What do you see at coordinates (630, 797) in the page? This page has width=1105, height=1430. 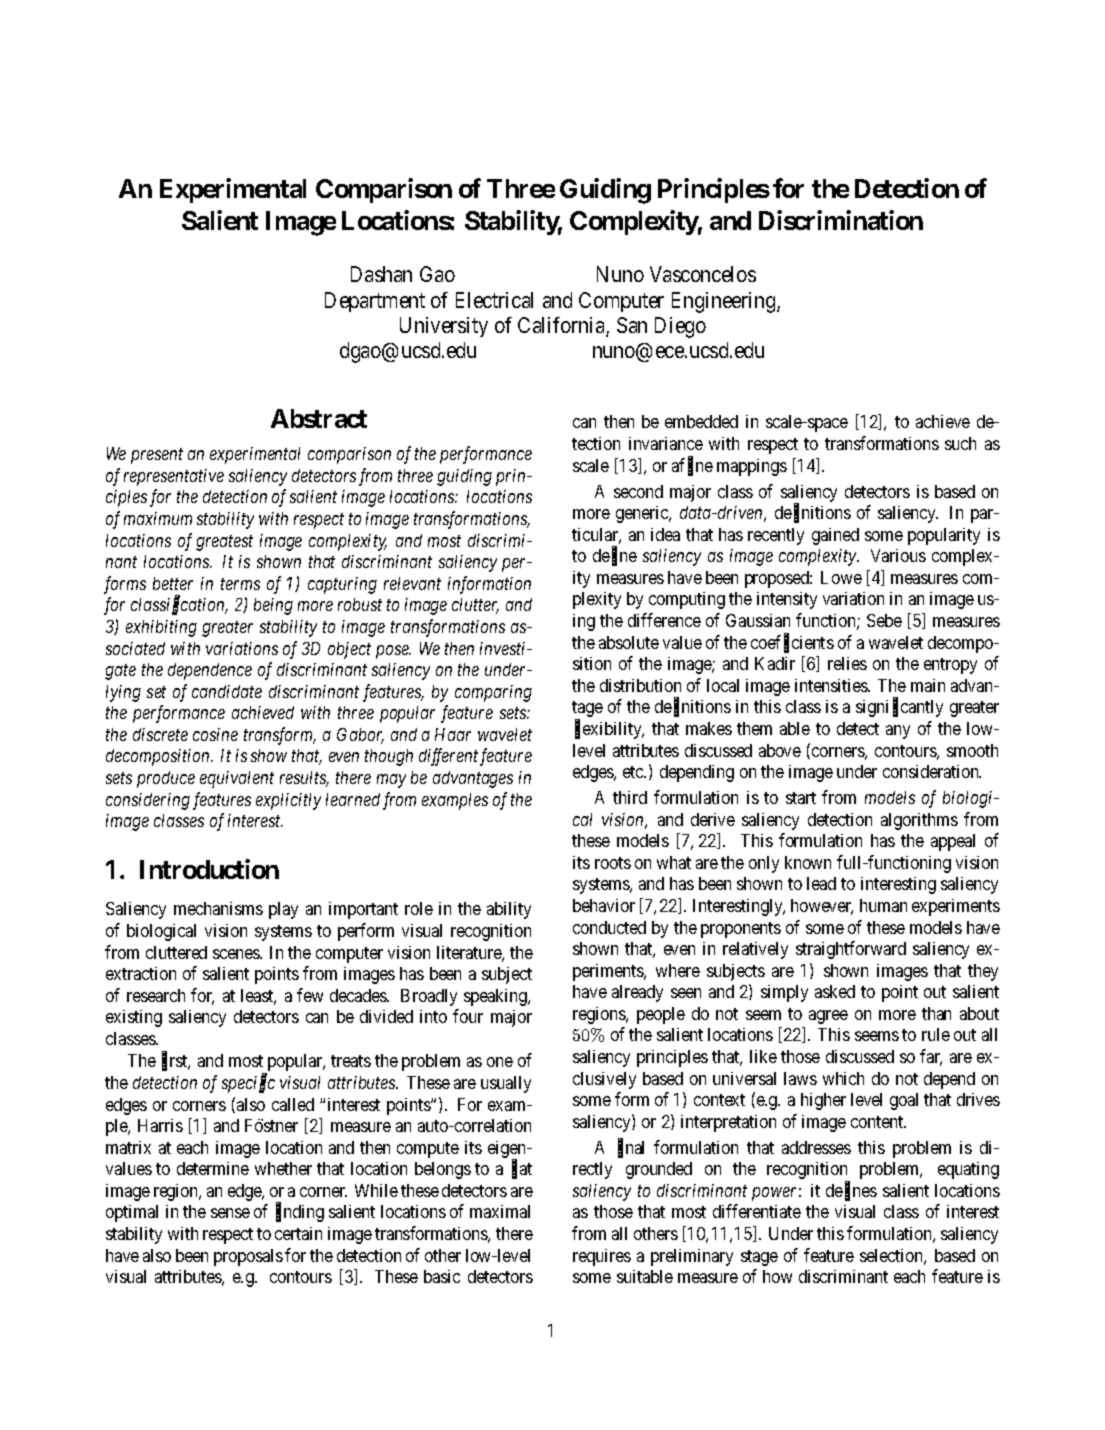 I see `third` at bounding box center [630, 797].
